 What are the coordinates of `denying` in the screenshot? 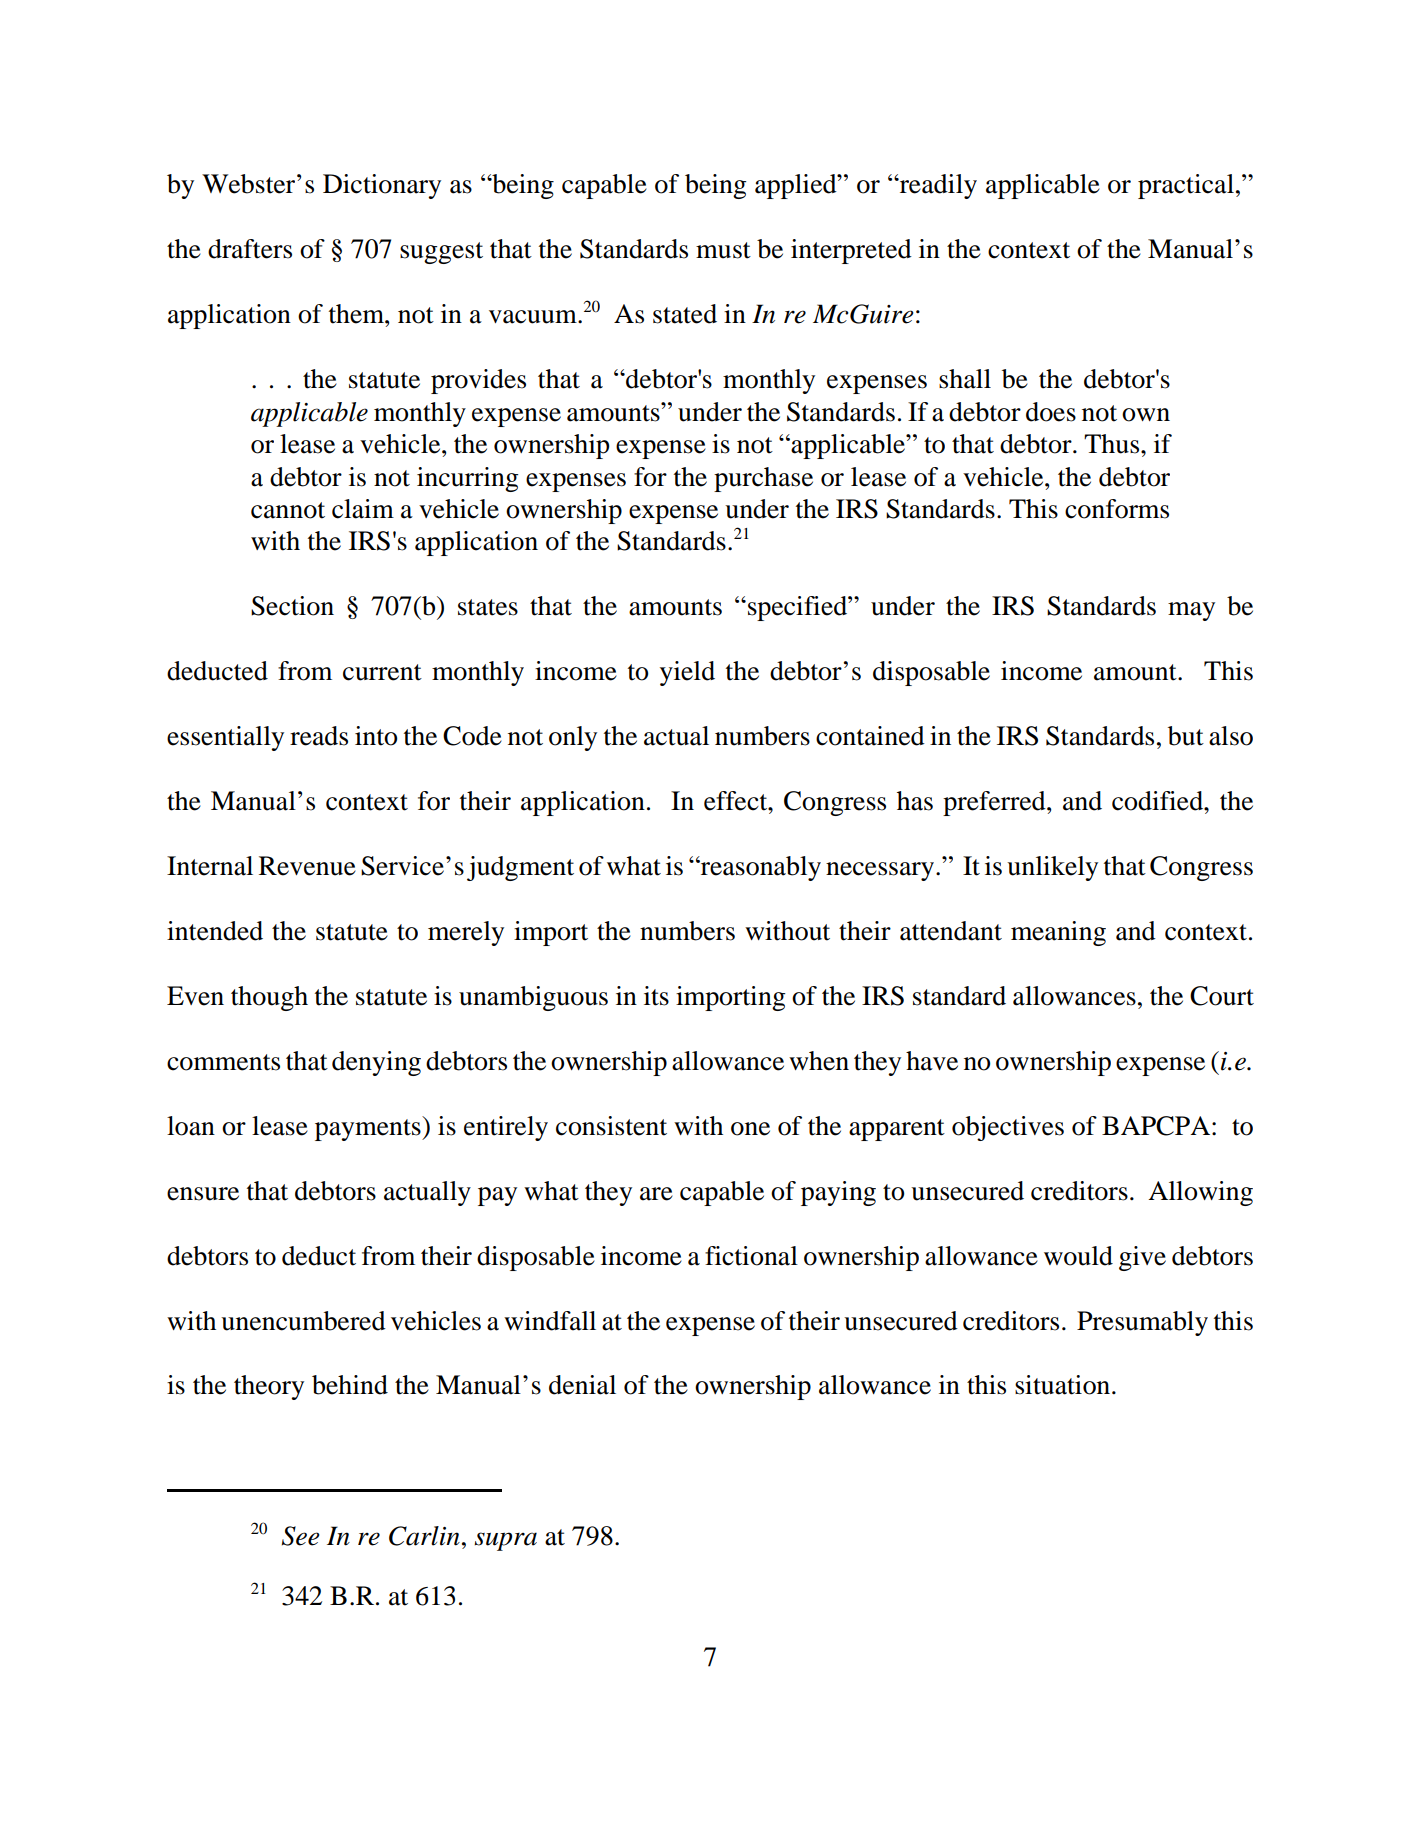 It's located at (376, 1063).
